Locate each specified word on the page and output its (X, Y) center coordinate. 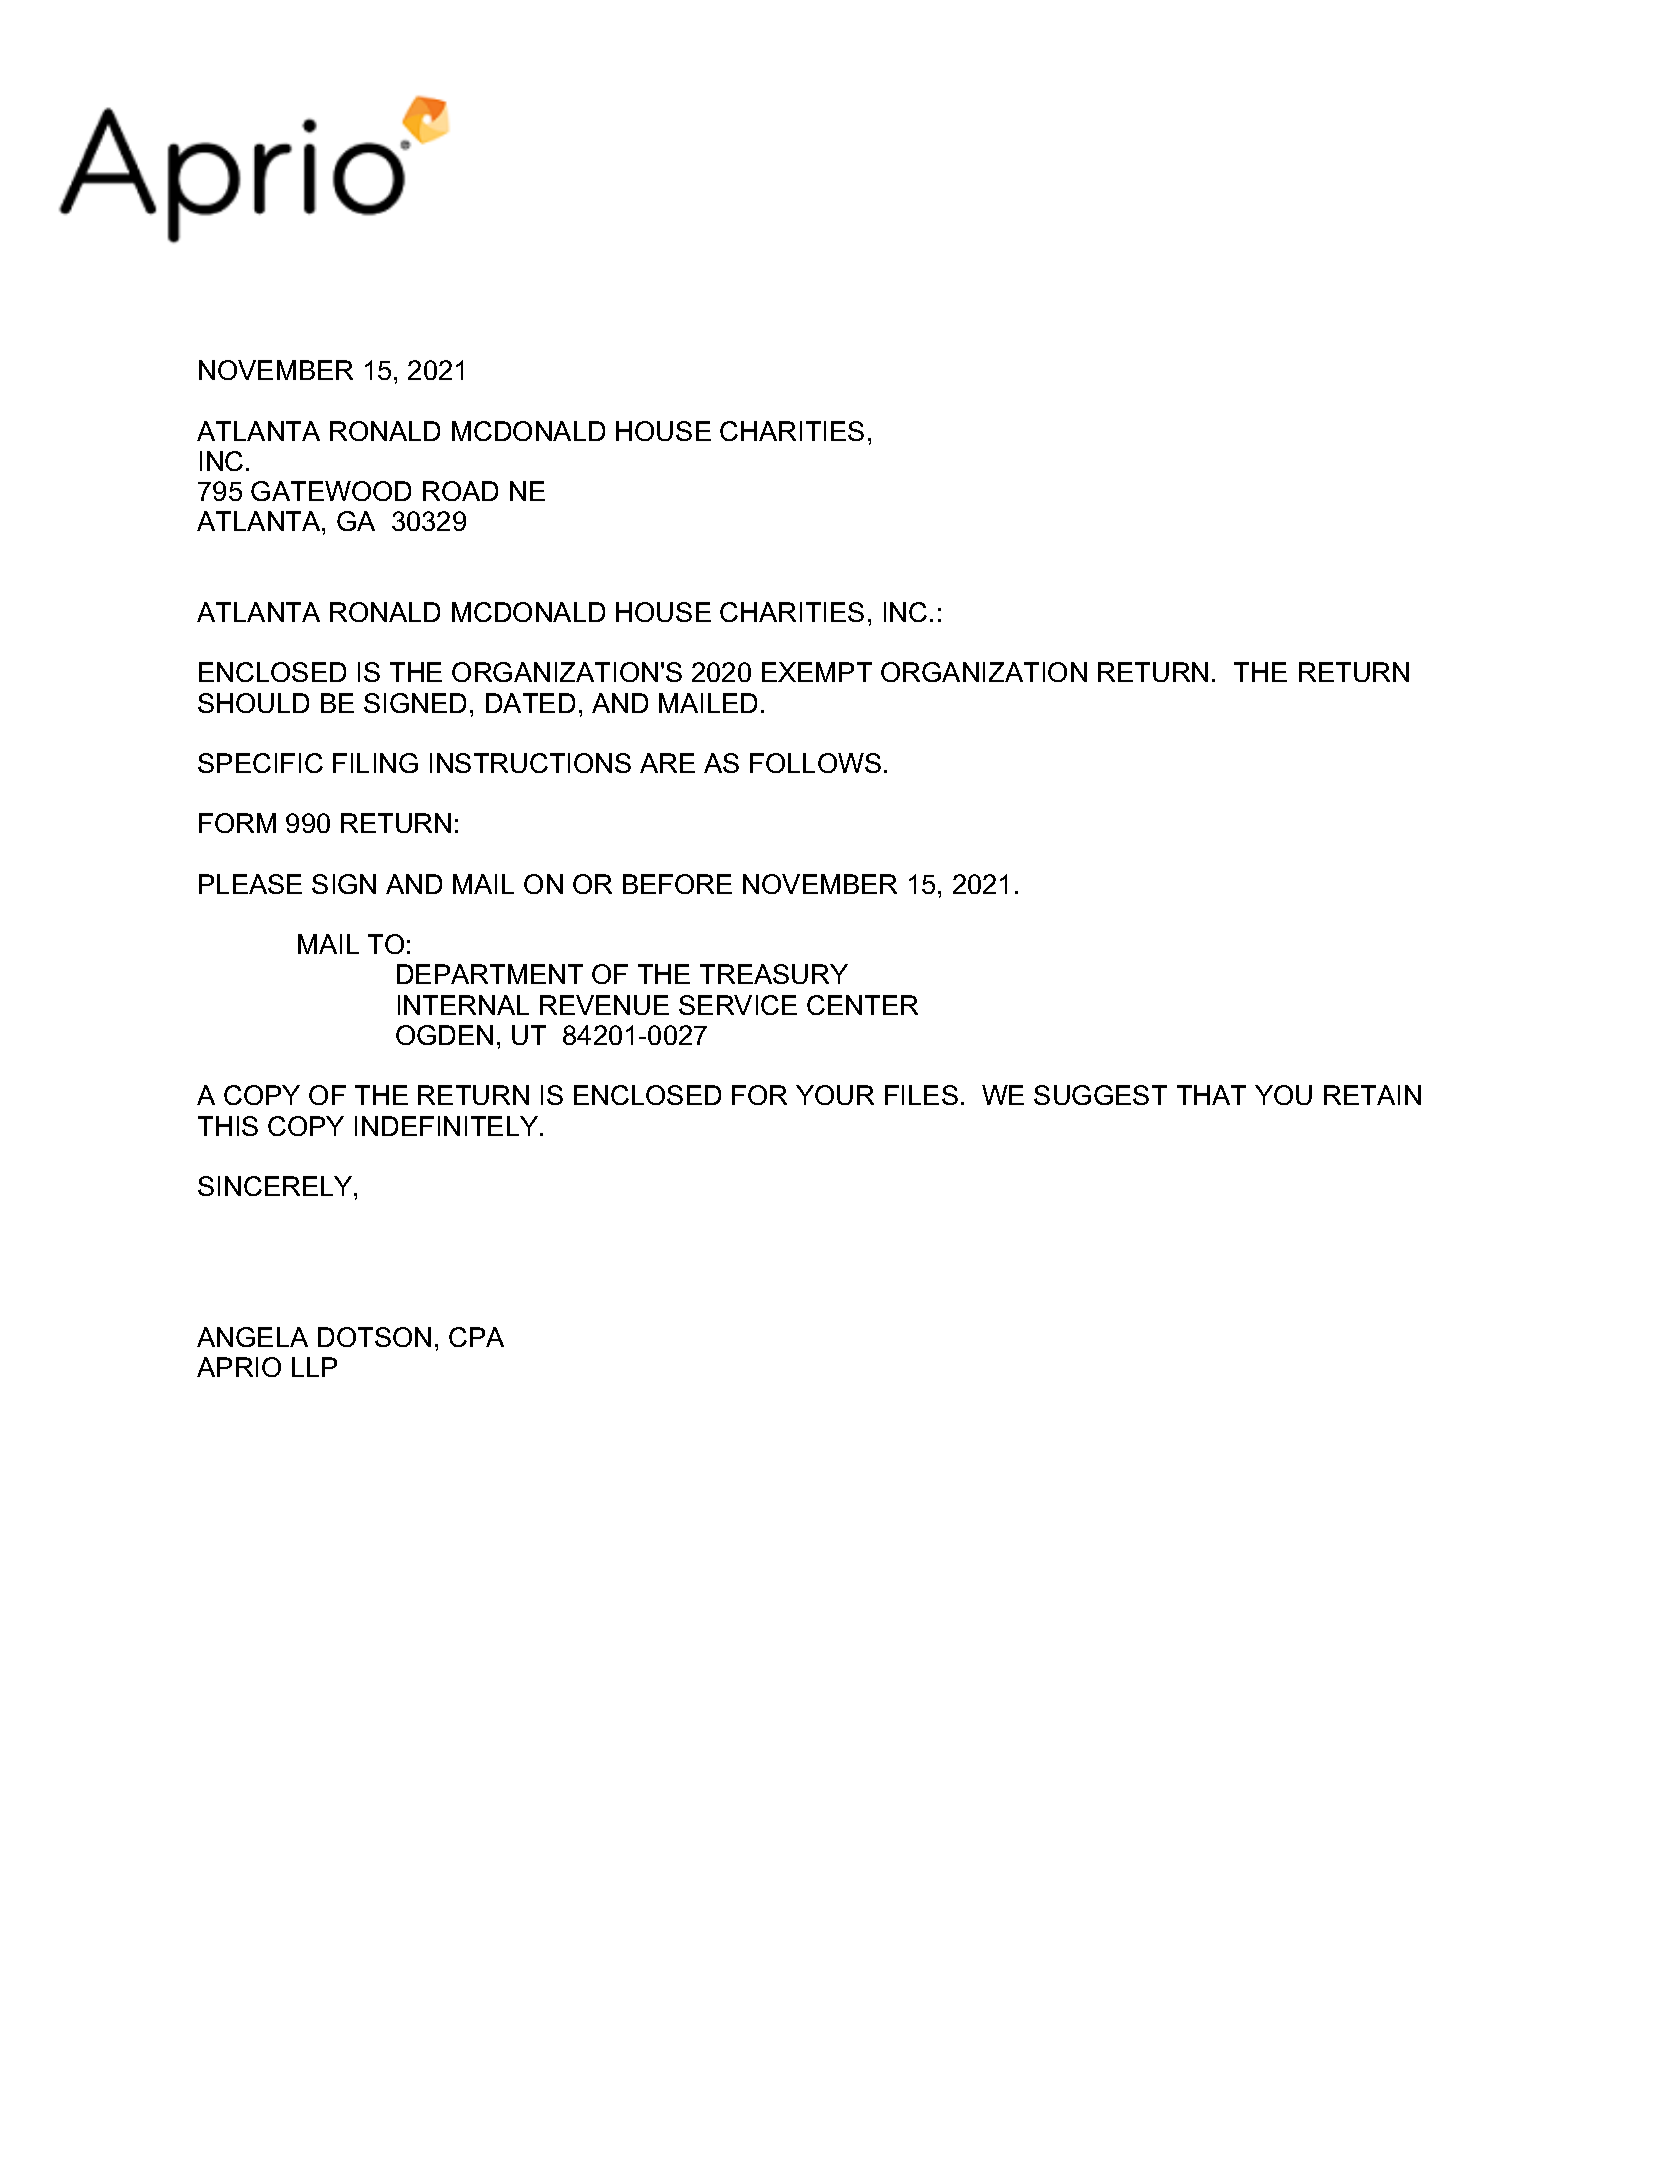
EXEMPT (817, 672)
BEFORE (677, 884)
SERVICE (738, 1005)
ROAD (460, 491)
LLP (314, 1367)
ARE (667, 763)
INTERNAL (463, 1005)
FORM (237, 823)
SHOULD (253, 703)
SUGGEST (1100, 1095)
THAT (1211, 1095)
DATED (530, 703)
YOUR (835, 1095)
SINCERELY (276, 1186)
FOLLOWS (815, 763)
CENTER (862, 1005)
